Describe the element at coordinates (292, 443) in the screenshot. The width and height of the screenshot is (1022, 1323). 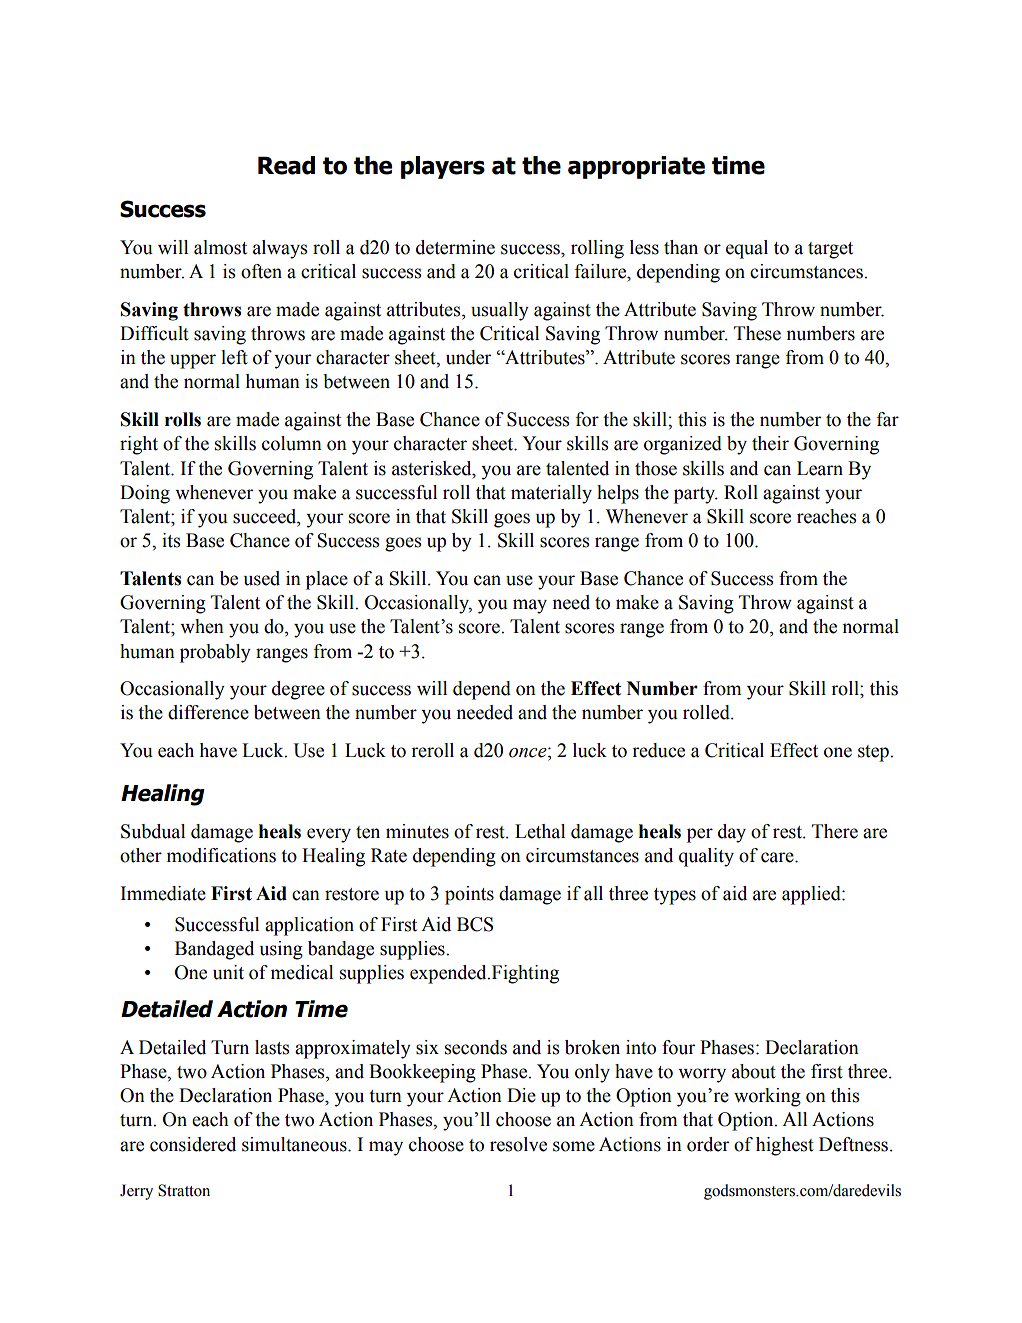
I see `column` at that location.
